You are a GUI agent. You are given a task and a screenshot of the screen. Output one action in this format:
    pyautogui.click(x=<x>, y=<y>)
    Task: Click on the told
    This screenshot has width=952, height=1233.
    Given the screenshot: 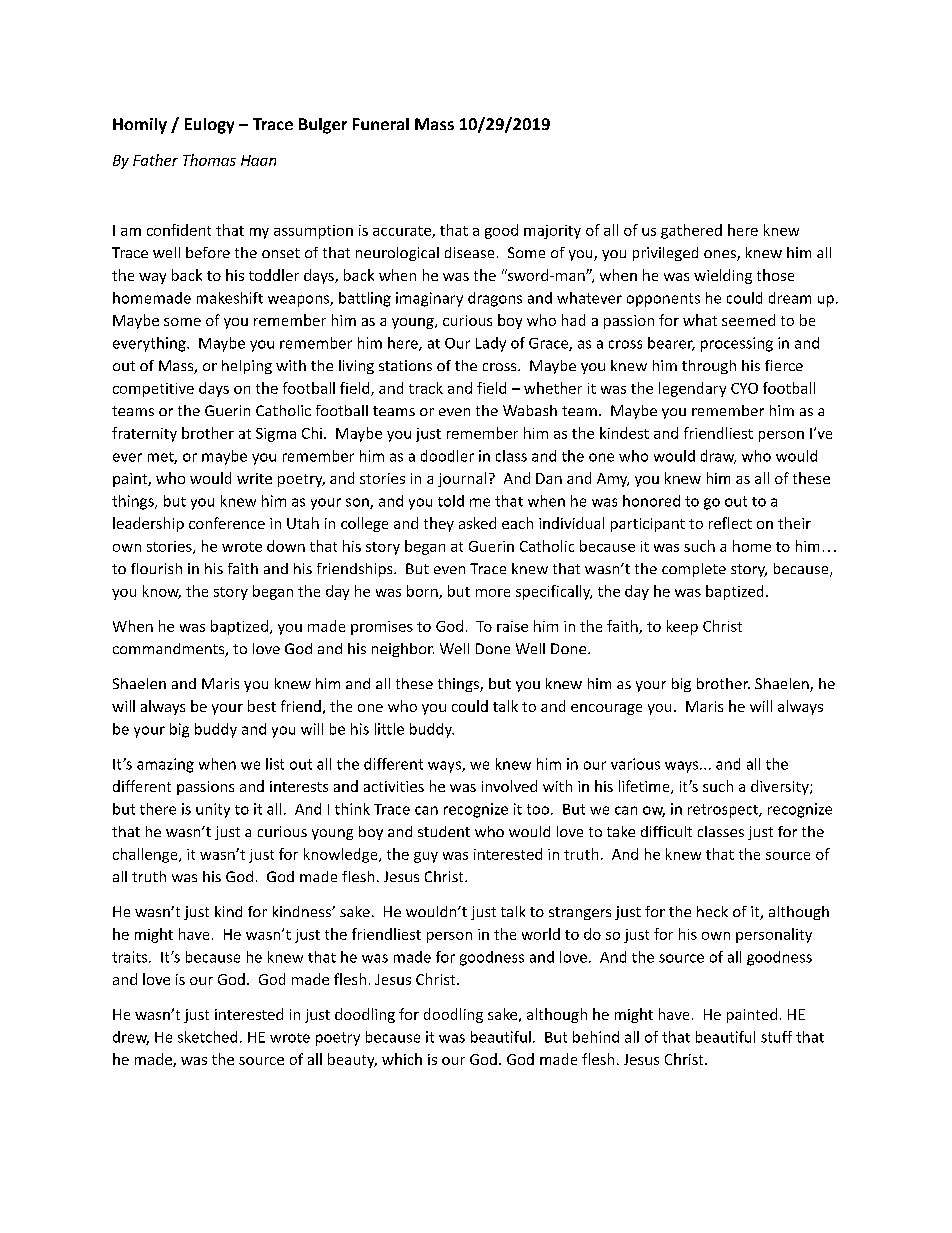 What is the action you would take?
    pyautogui.click(x=451, y=501)
